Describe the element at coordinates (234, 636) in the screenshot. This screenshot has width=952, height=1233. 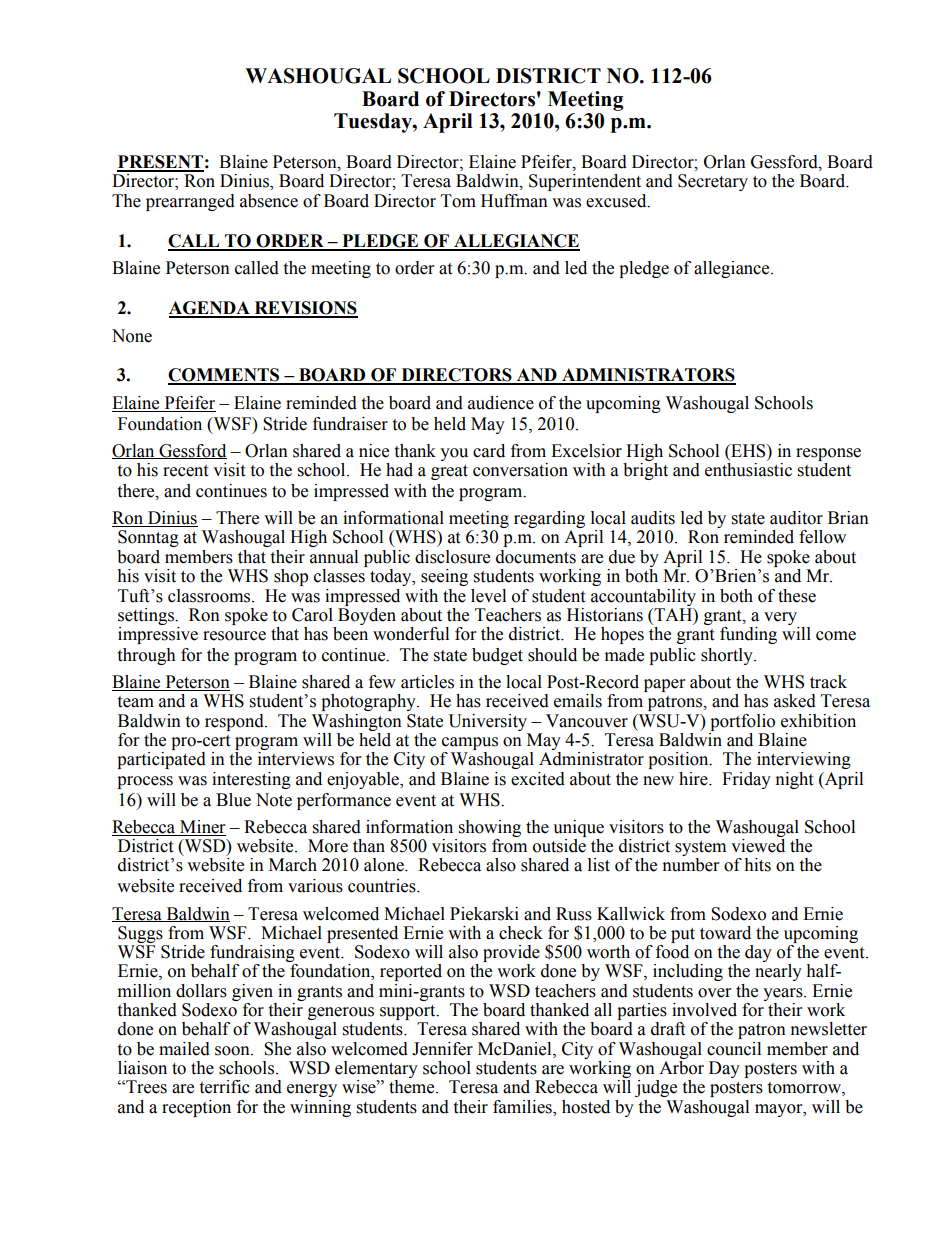
I see `resource` at that location.
